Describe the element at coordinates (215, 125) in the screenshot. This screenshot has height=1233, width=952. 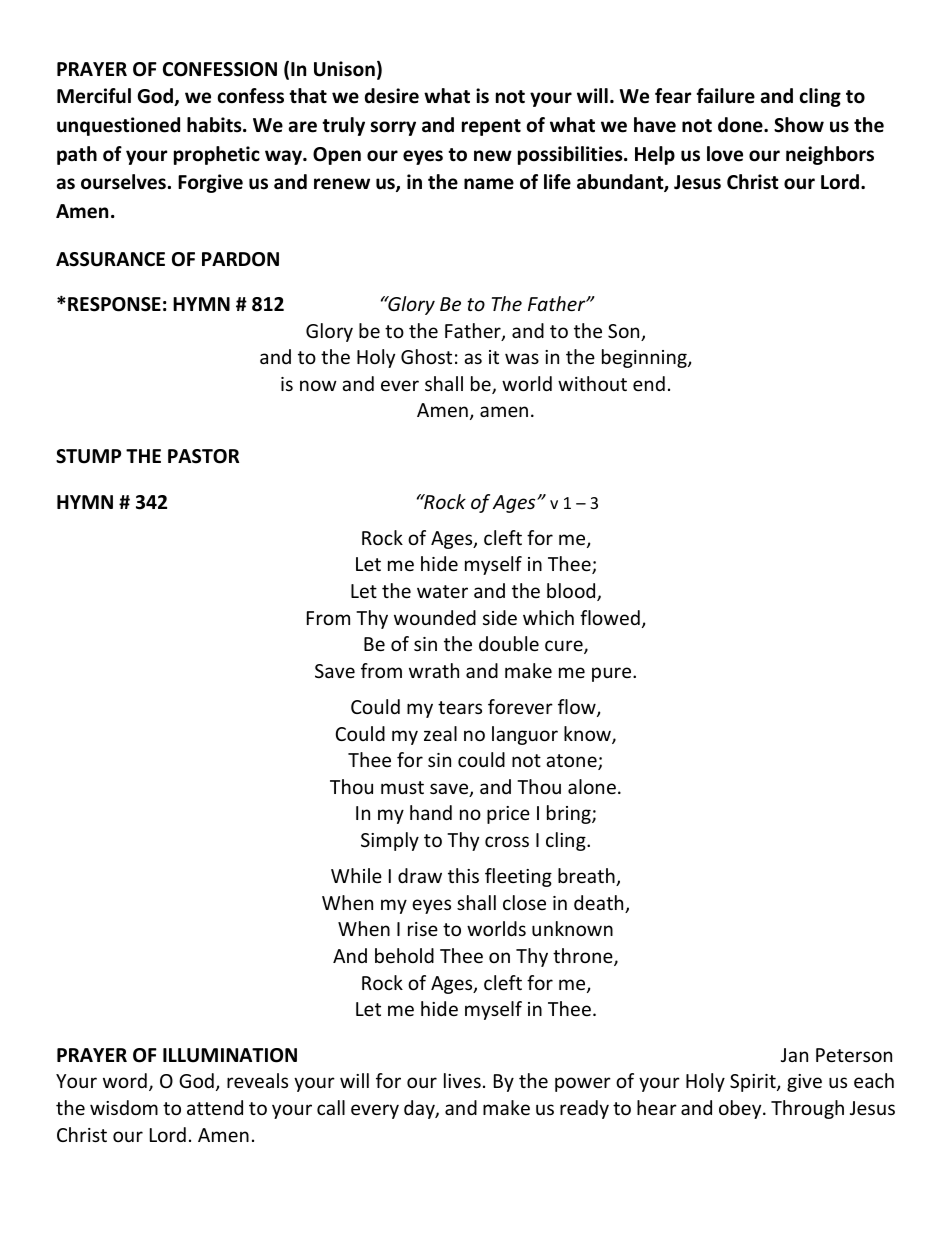
I see `habits` at that location.
